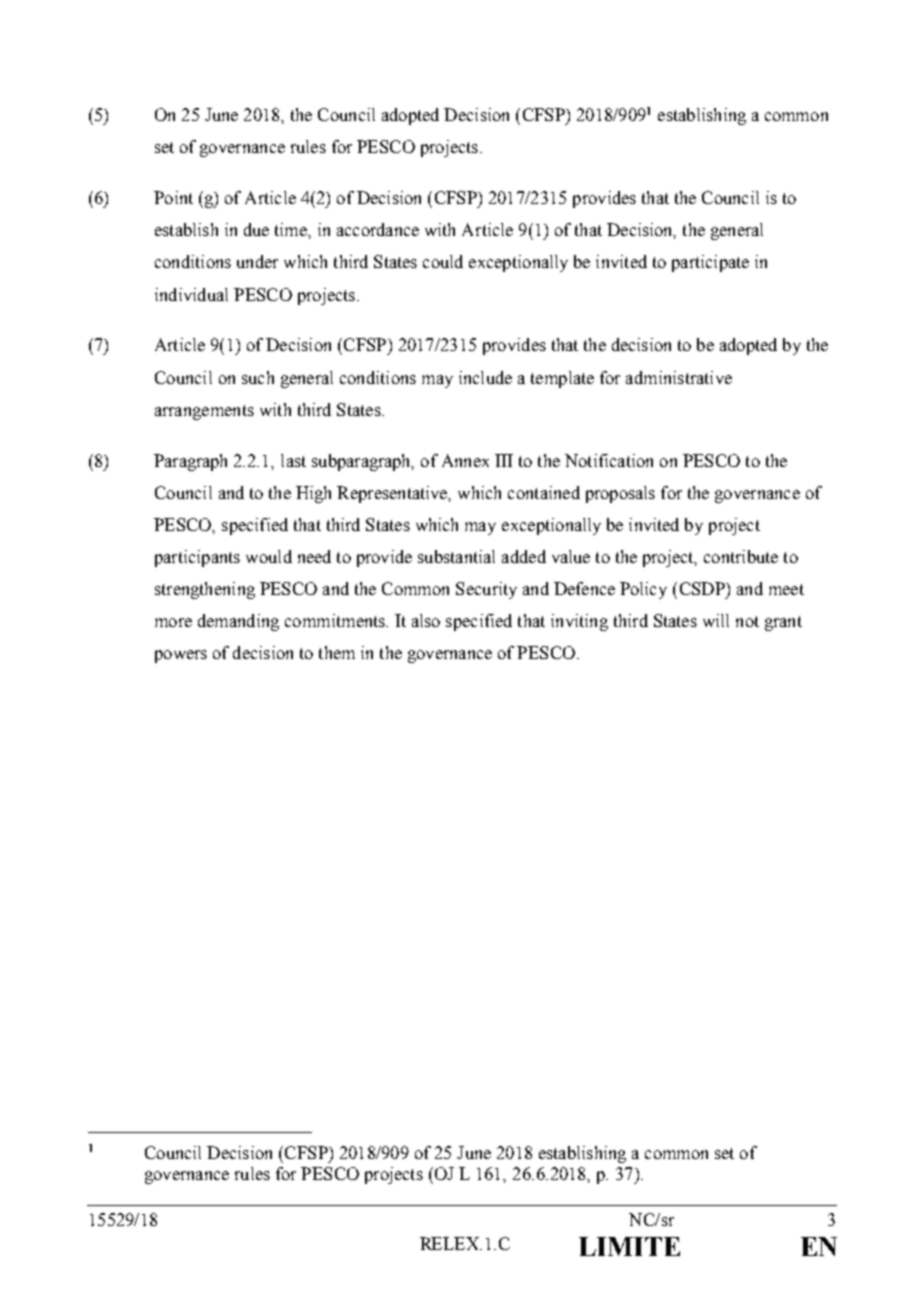 This image has height=1308, width=924. Describe the element at coordinates (426, 620) in the image. I see `also` at that location.
